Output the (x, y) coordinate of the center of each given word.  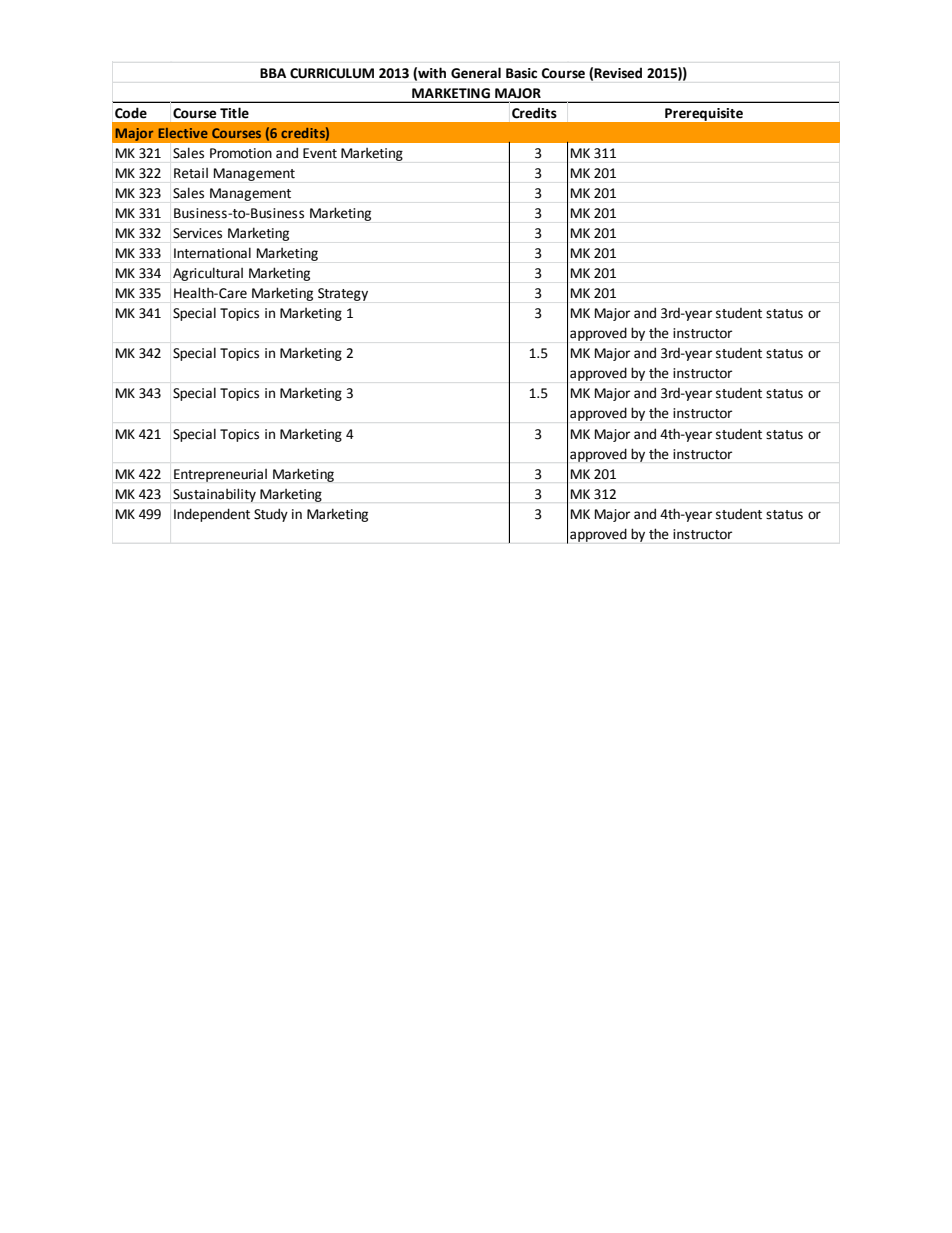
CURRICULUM (332, 73)
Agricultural (208, 274)
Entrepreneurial (220, 475)
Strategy (343, 294)
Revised (618, 73)
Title (234, 113)
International (212, 253)
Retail (191, 173)
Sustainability (214, 495)
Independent (212, 515)
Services (197, 233)
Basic (521, 73)
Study (271, 515)
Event (320, 153)
